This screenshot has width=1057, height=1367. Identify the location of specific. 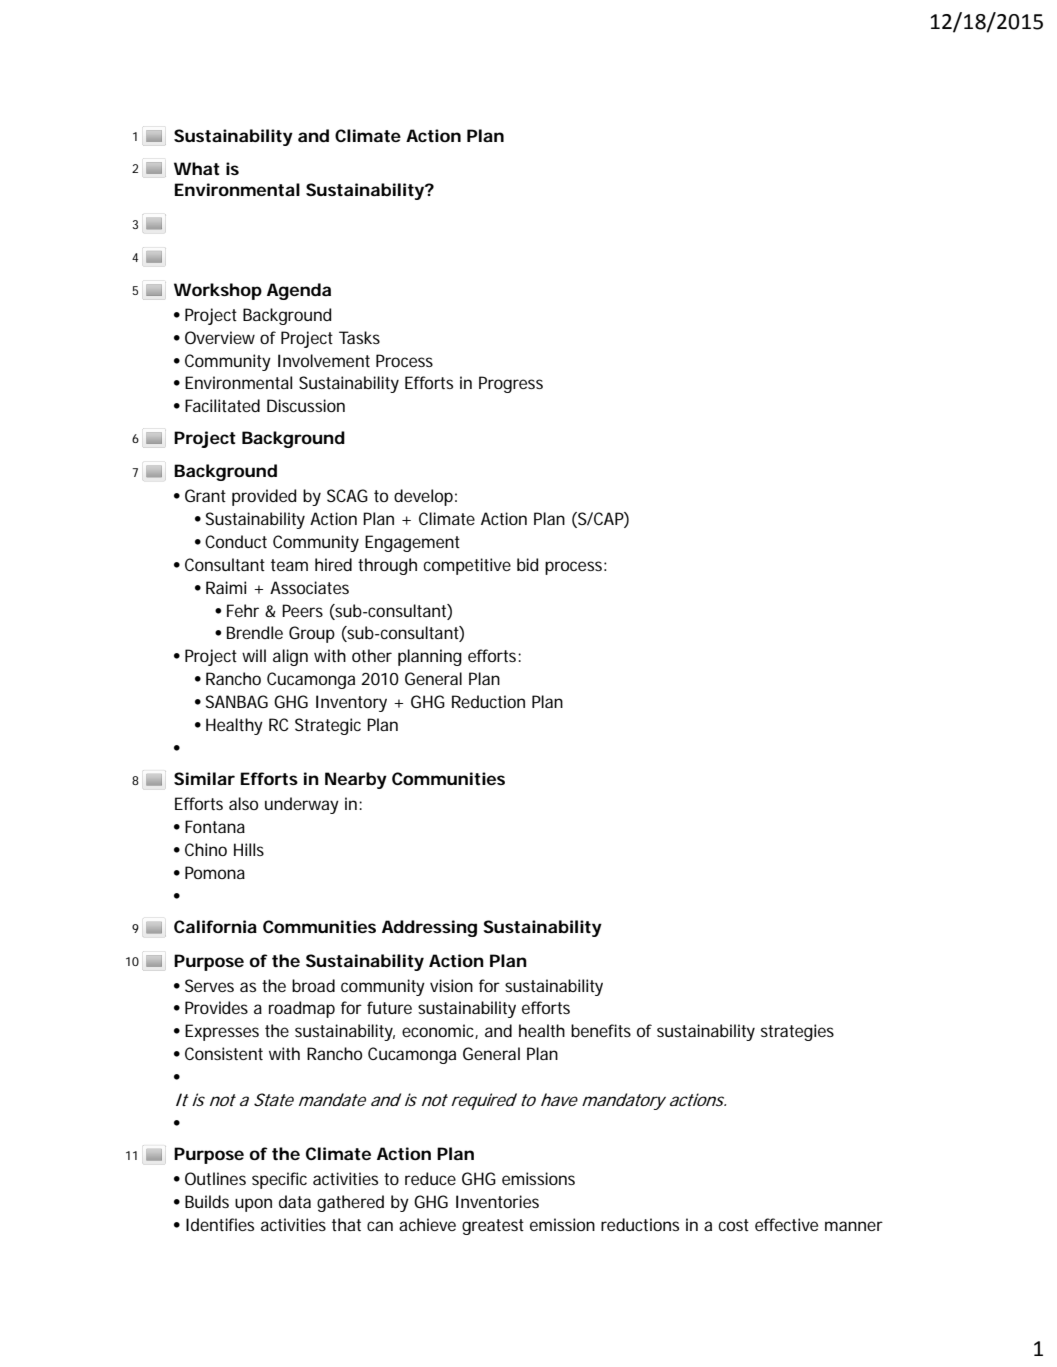
(279, 1180).
